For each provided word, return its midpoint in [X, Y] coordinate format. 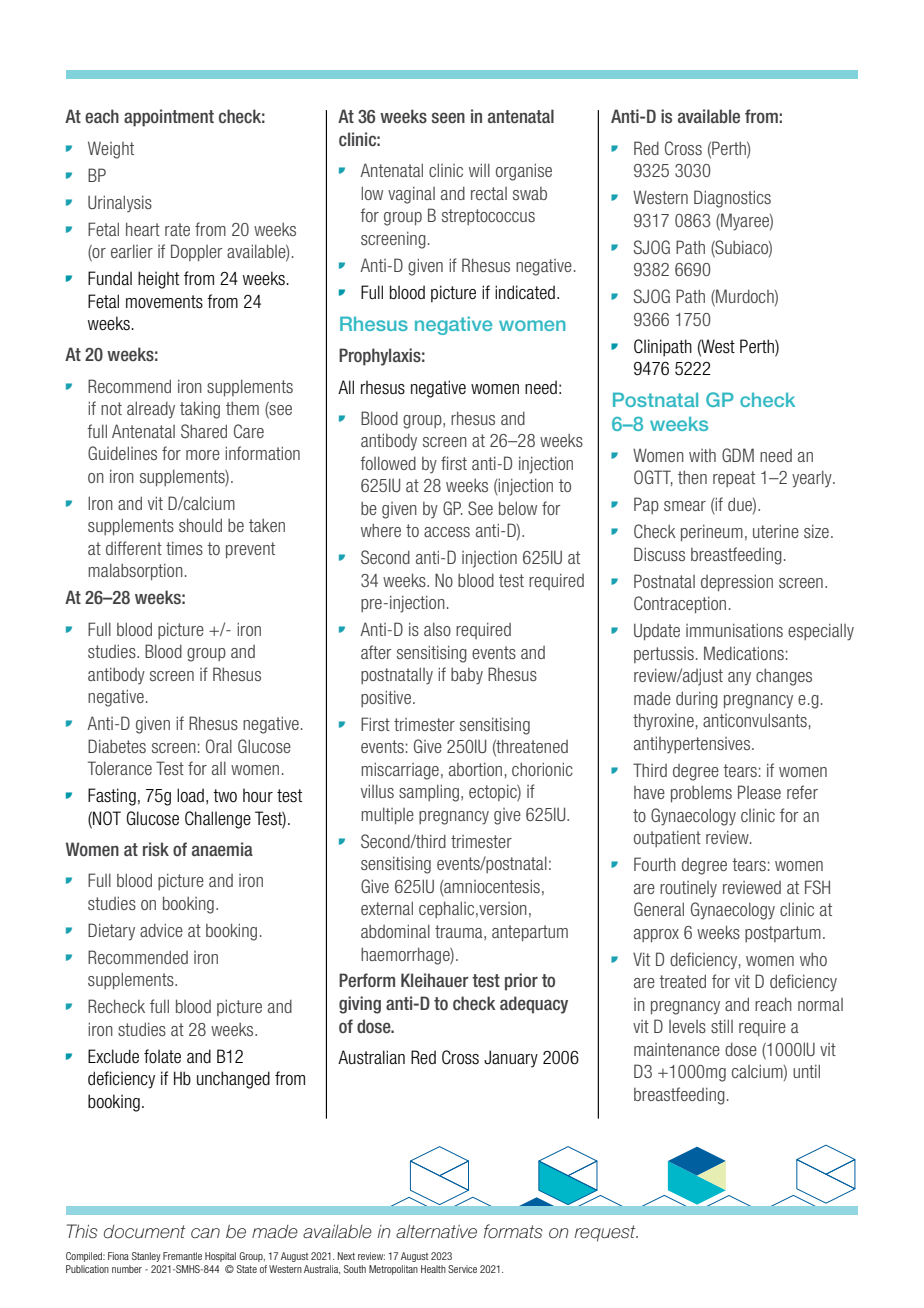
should [200, 525]
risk [156, 849]
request [606, 1233]
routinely [688, 889]
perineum [712, 532]
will [479, 170]
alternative [436, 1231]
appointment [169, 118]
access [447, 532]
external [387, 908]
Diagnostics [732, 199]
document [145, 1232]
